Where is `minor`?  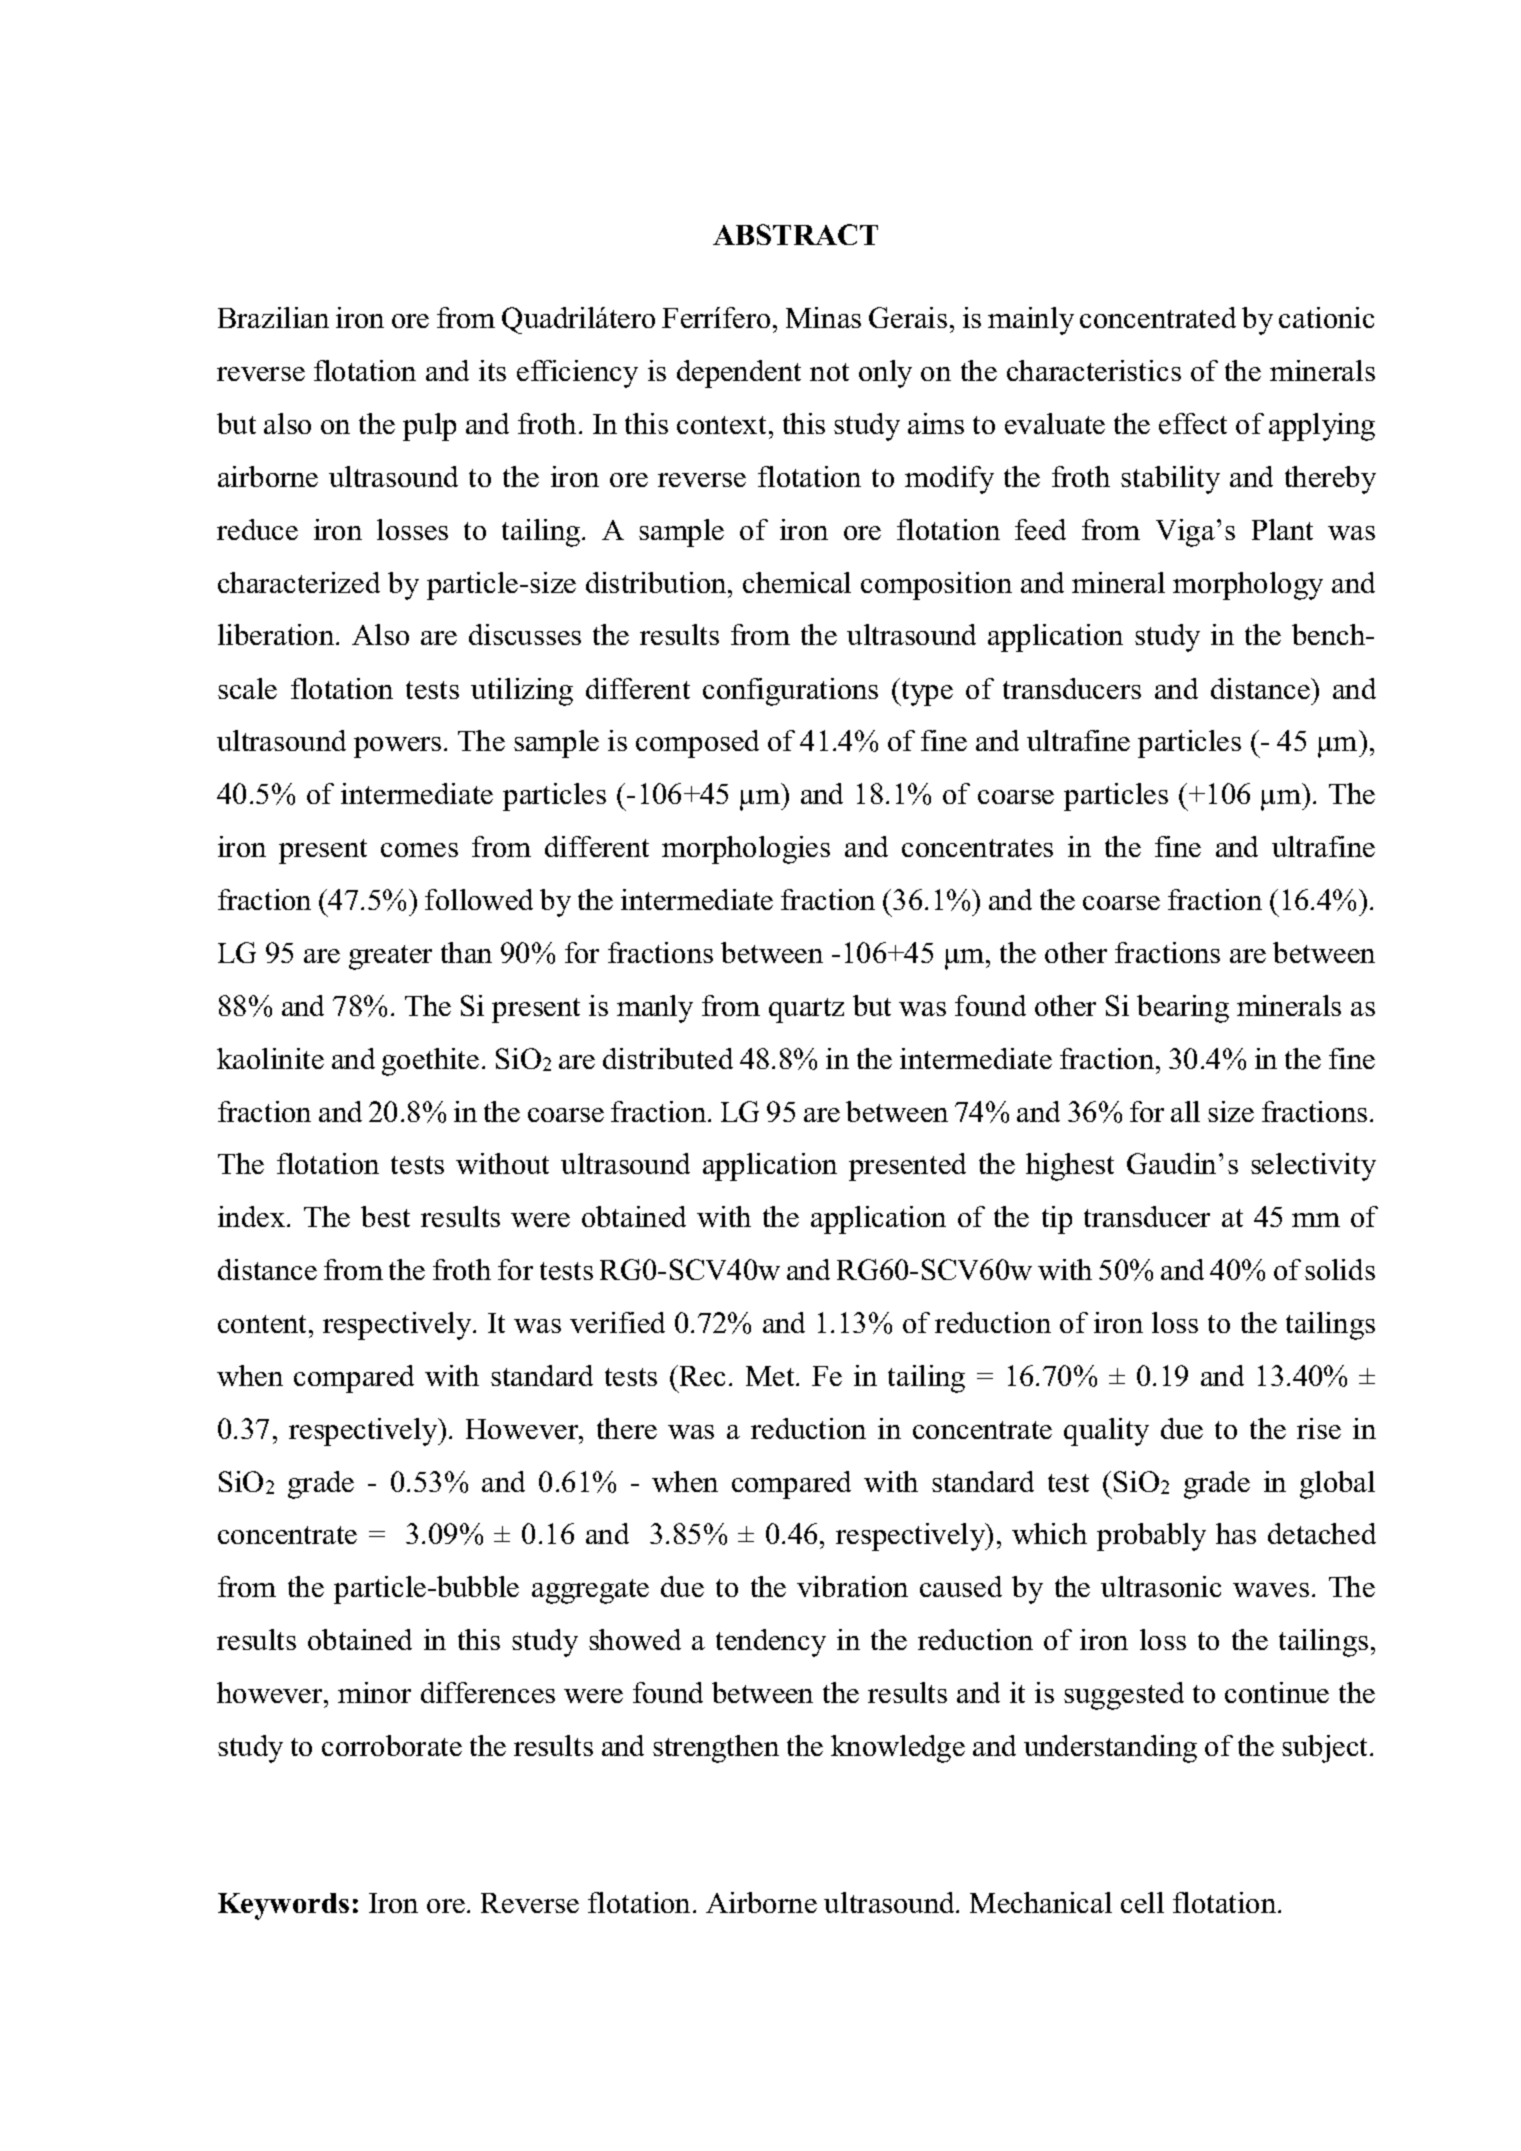
minor is located at coordinates (374, 1692).
